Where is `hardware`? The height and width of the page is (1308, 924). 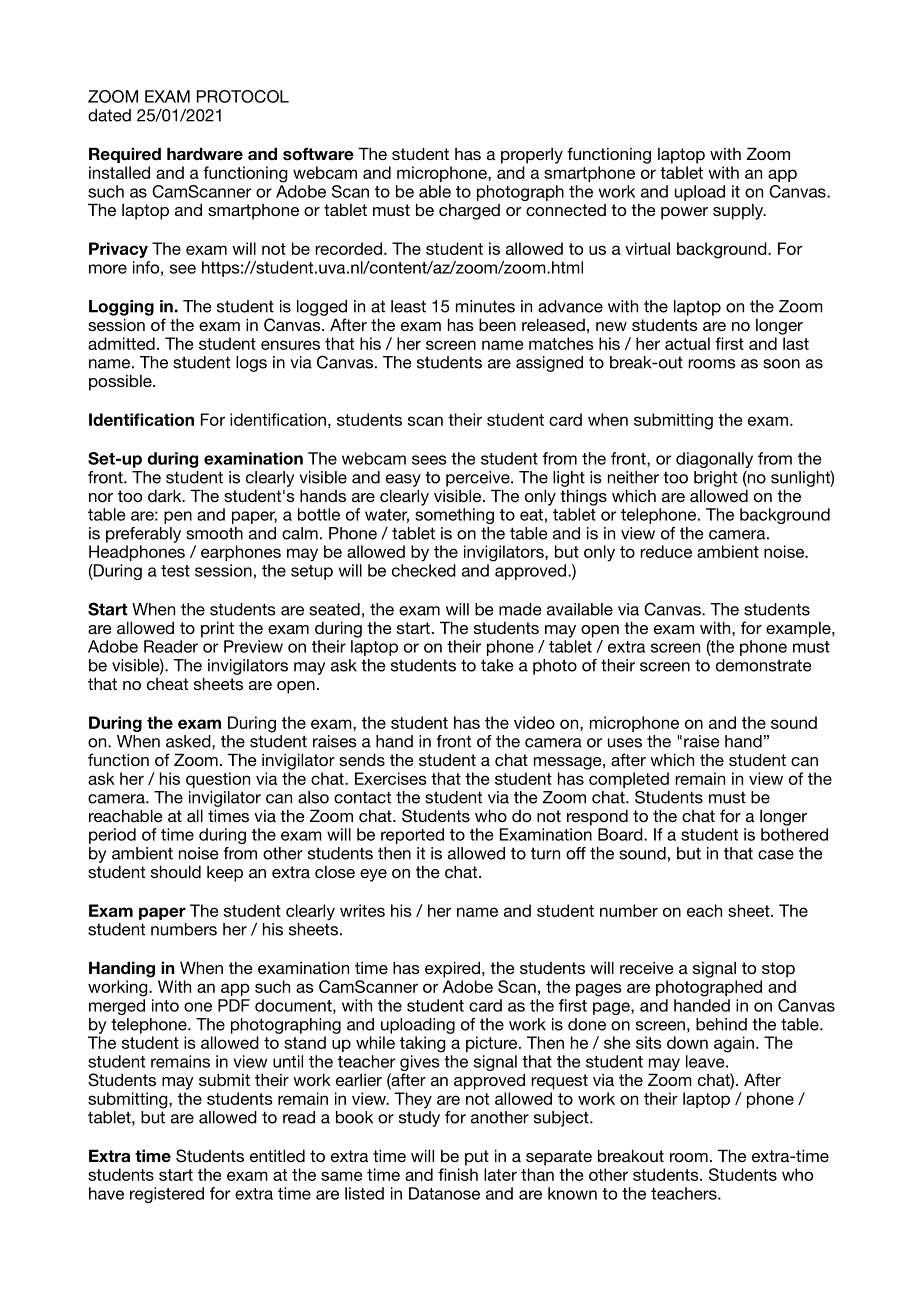 hardware is located at coordinates (205, 153).
